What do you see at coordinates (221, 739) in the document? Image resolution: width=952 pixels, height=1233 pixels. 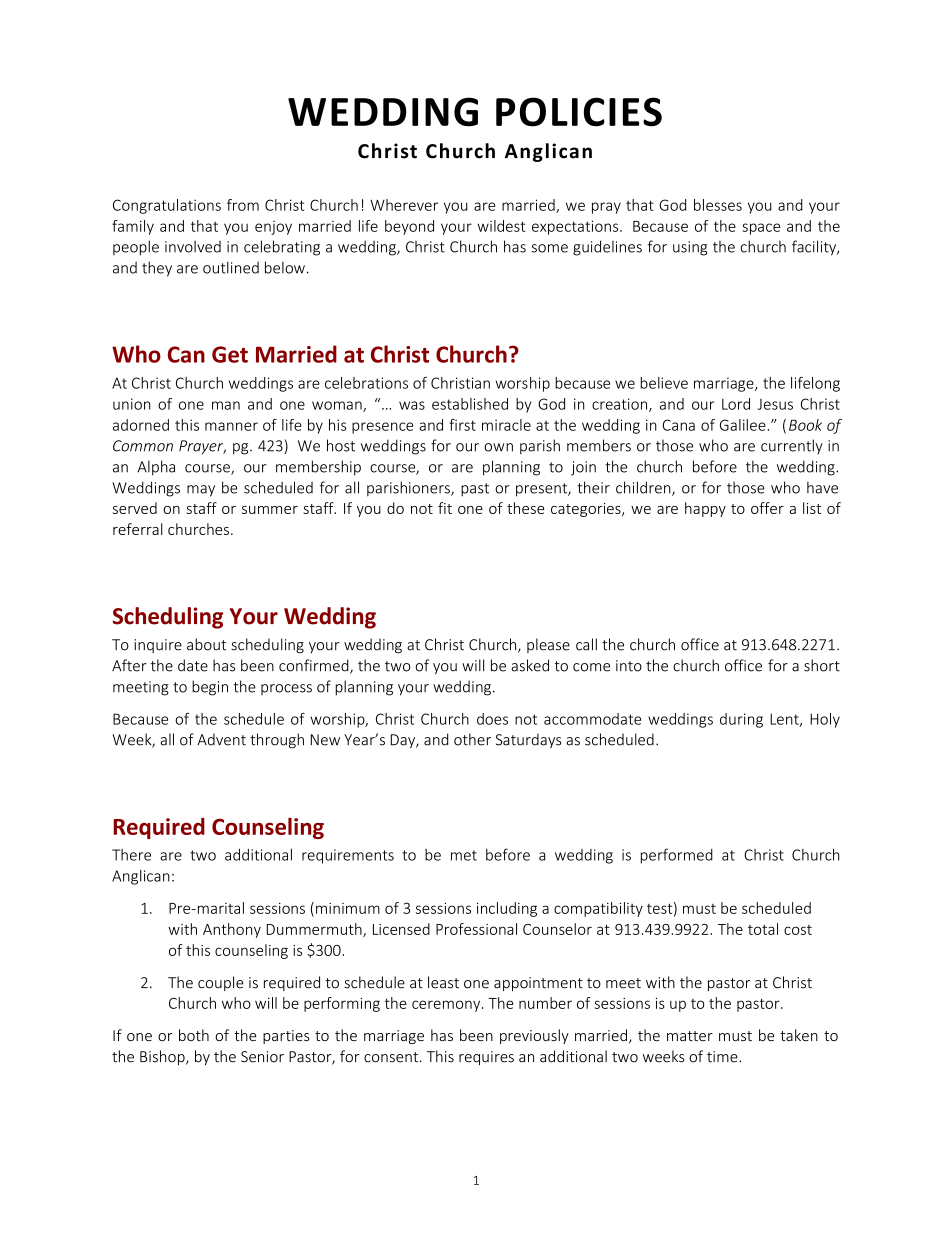 I see `Advent` at bounding box center [221, 739].
